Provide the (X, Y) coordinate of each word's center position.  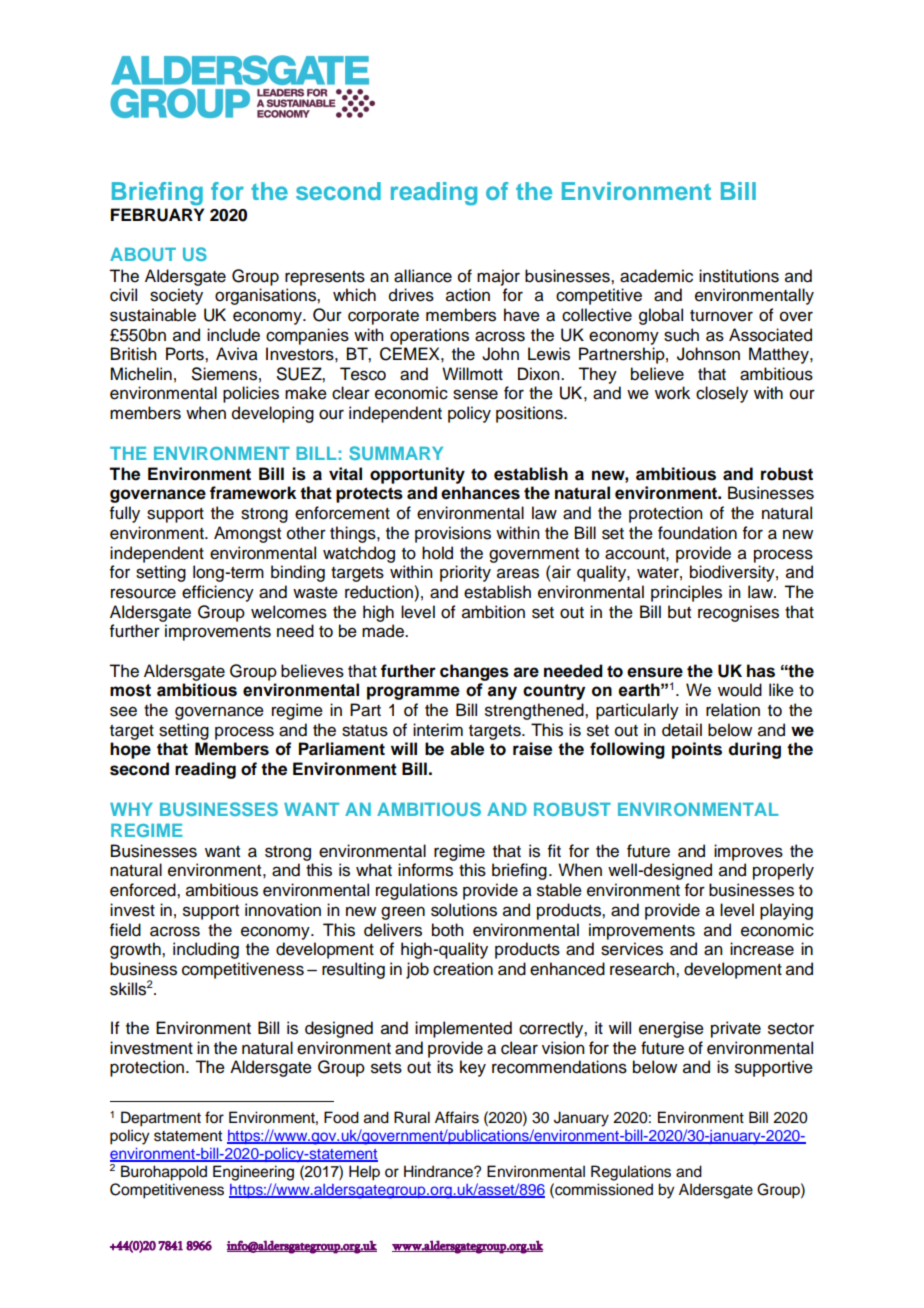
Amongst (247, 534)
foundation (697, 533)
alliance (423, 276)
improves (748, 852)
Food (341, 1117)
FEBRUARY (157, 215)
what (374, 870)
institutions (739, 276)
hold (437, 553)
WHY (131, 809)
